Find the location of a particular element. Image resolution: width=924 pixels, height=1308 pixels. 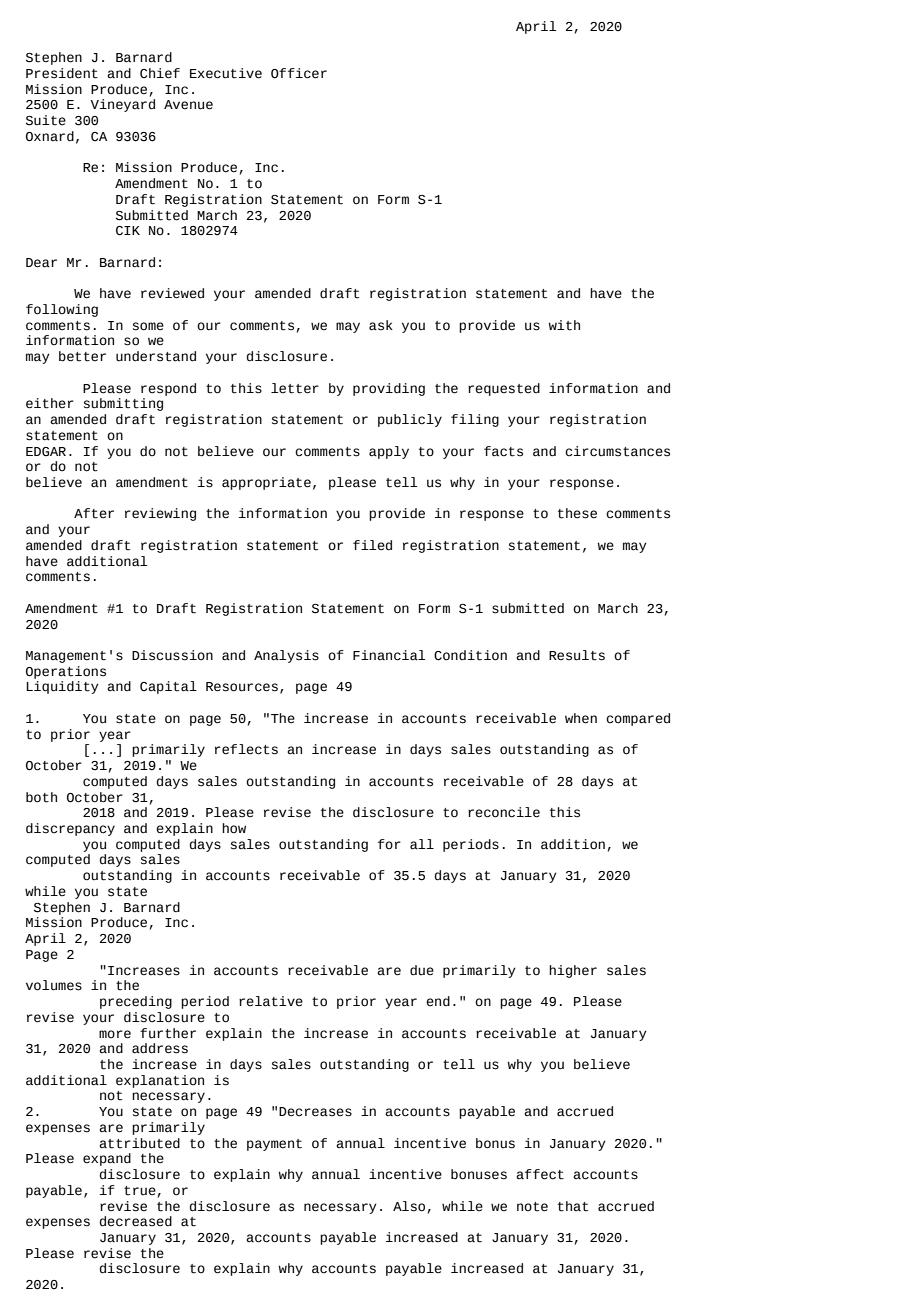

true is located at coordinates (140, 1191).
